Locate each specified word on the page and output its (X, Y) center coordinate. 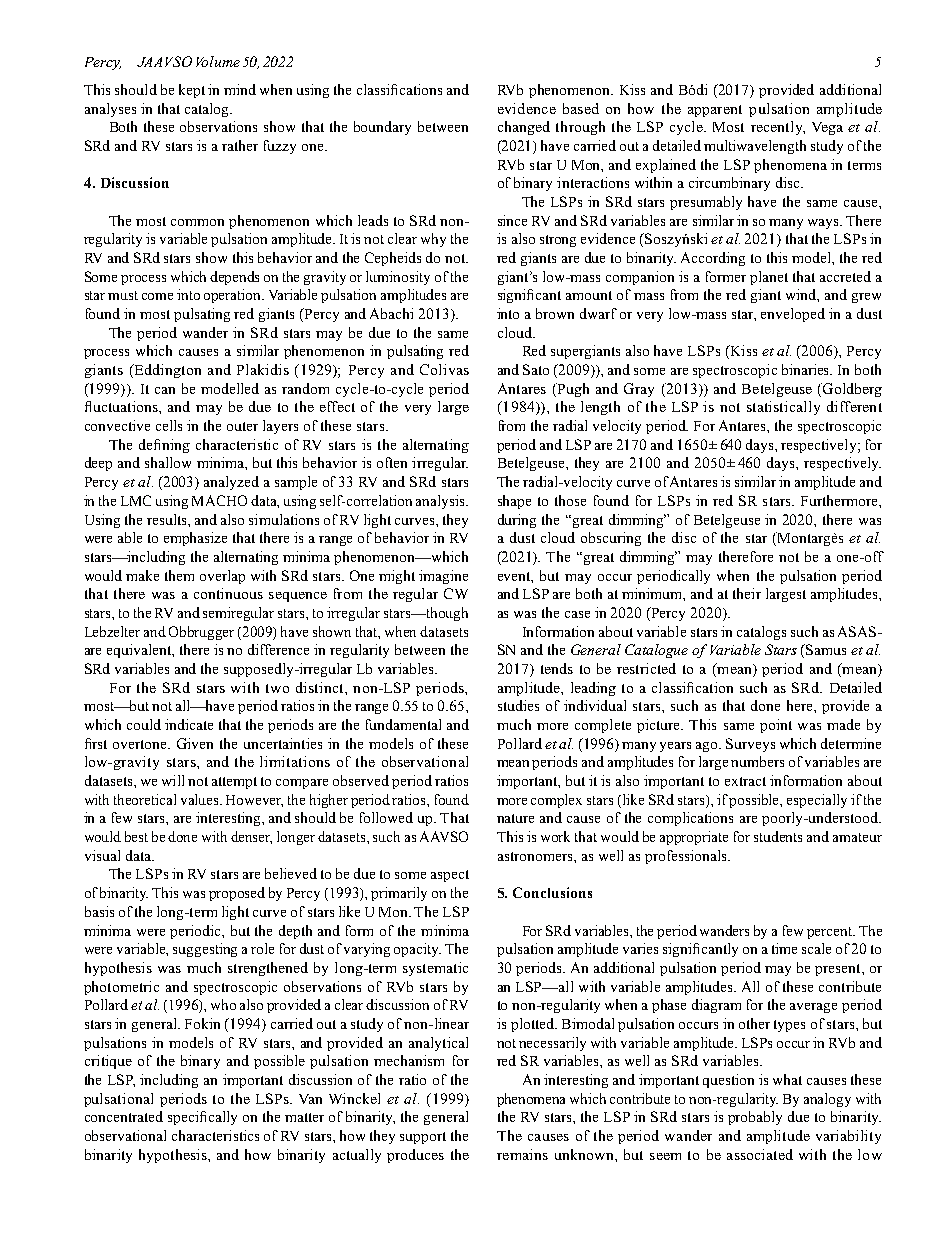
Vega (827, 128)
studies (518, 705)
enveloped (793, 315)
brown (555, 313)
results (168, 519)
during (517, 521)
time (784, 948)
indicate (189, 724)
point (776, 726)
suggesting (205, 950)
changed (524, 128)
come (157, 296)
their (747, 593)
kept (192, 91)
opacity (417, 950)
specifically (202, 1118)
